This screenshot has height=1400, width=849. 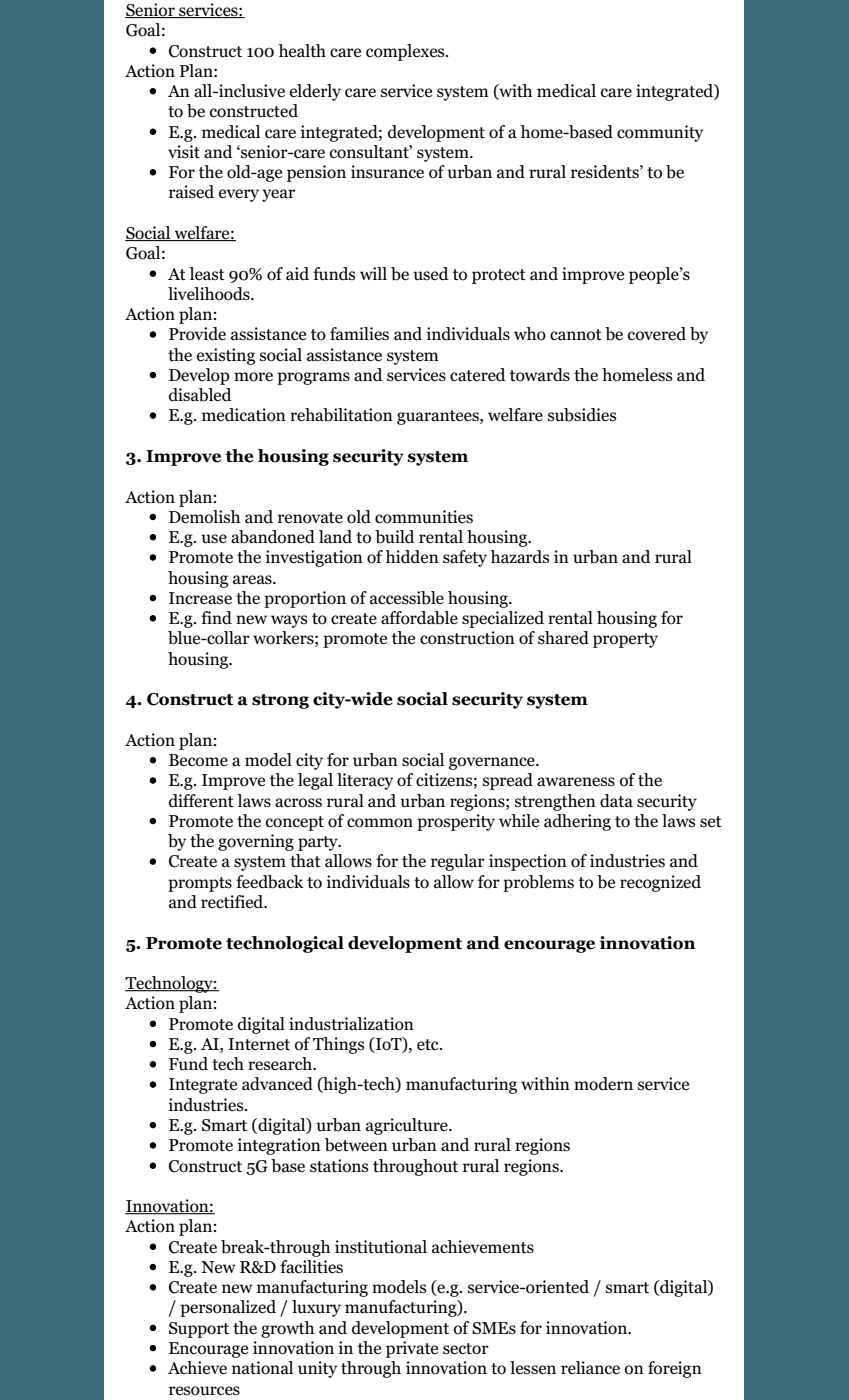 What do you see at coordinates (466, 1349) in the screenshot?
I see `sector` at bounding box center [466, 1349].
